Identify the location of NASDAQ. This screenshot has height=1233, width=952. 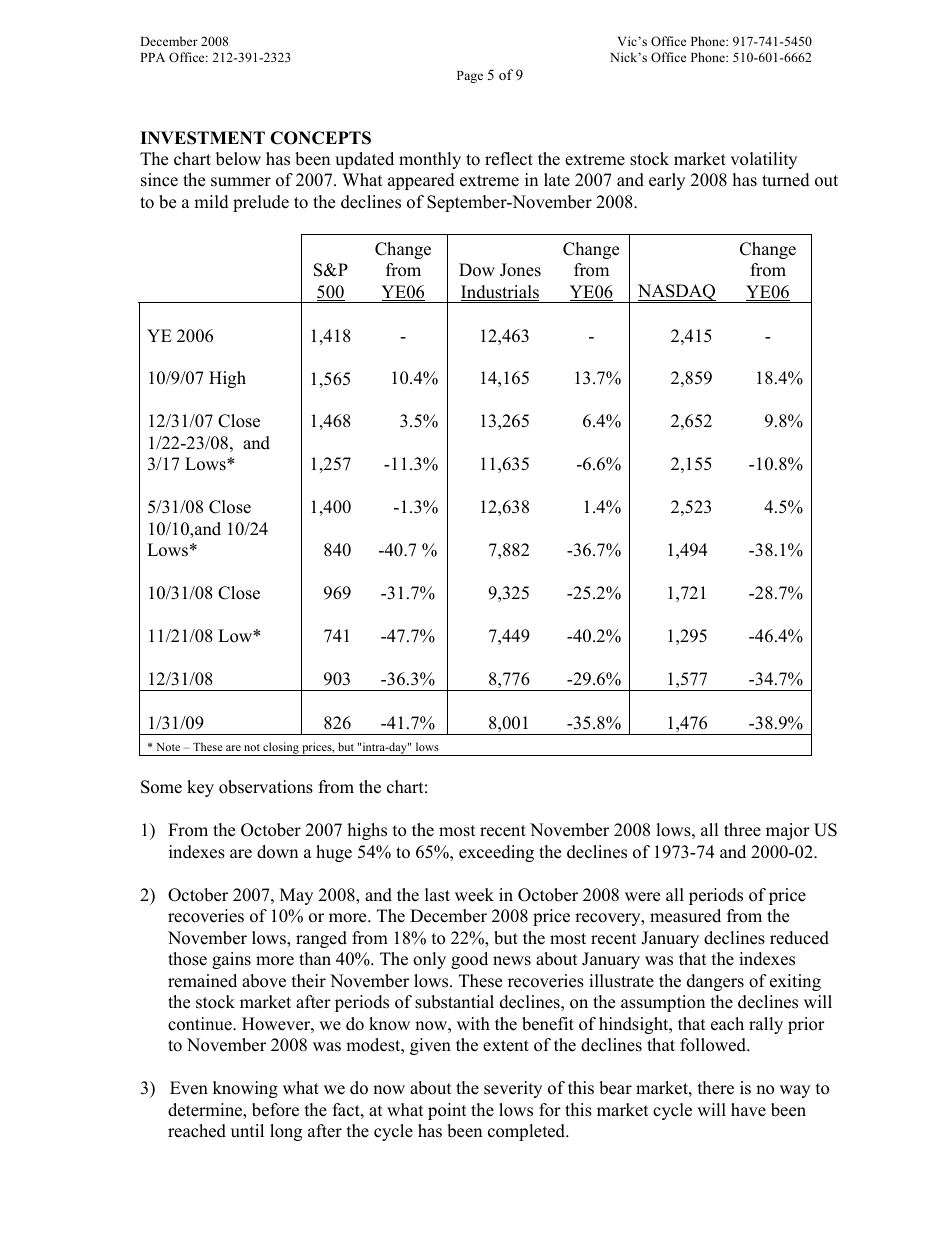
(676, 293).
